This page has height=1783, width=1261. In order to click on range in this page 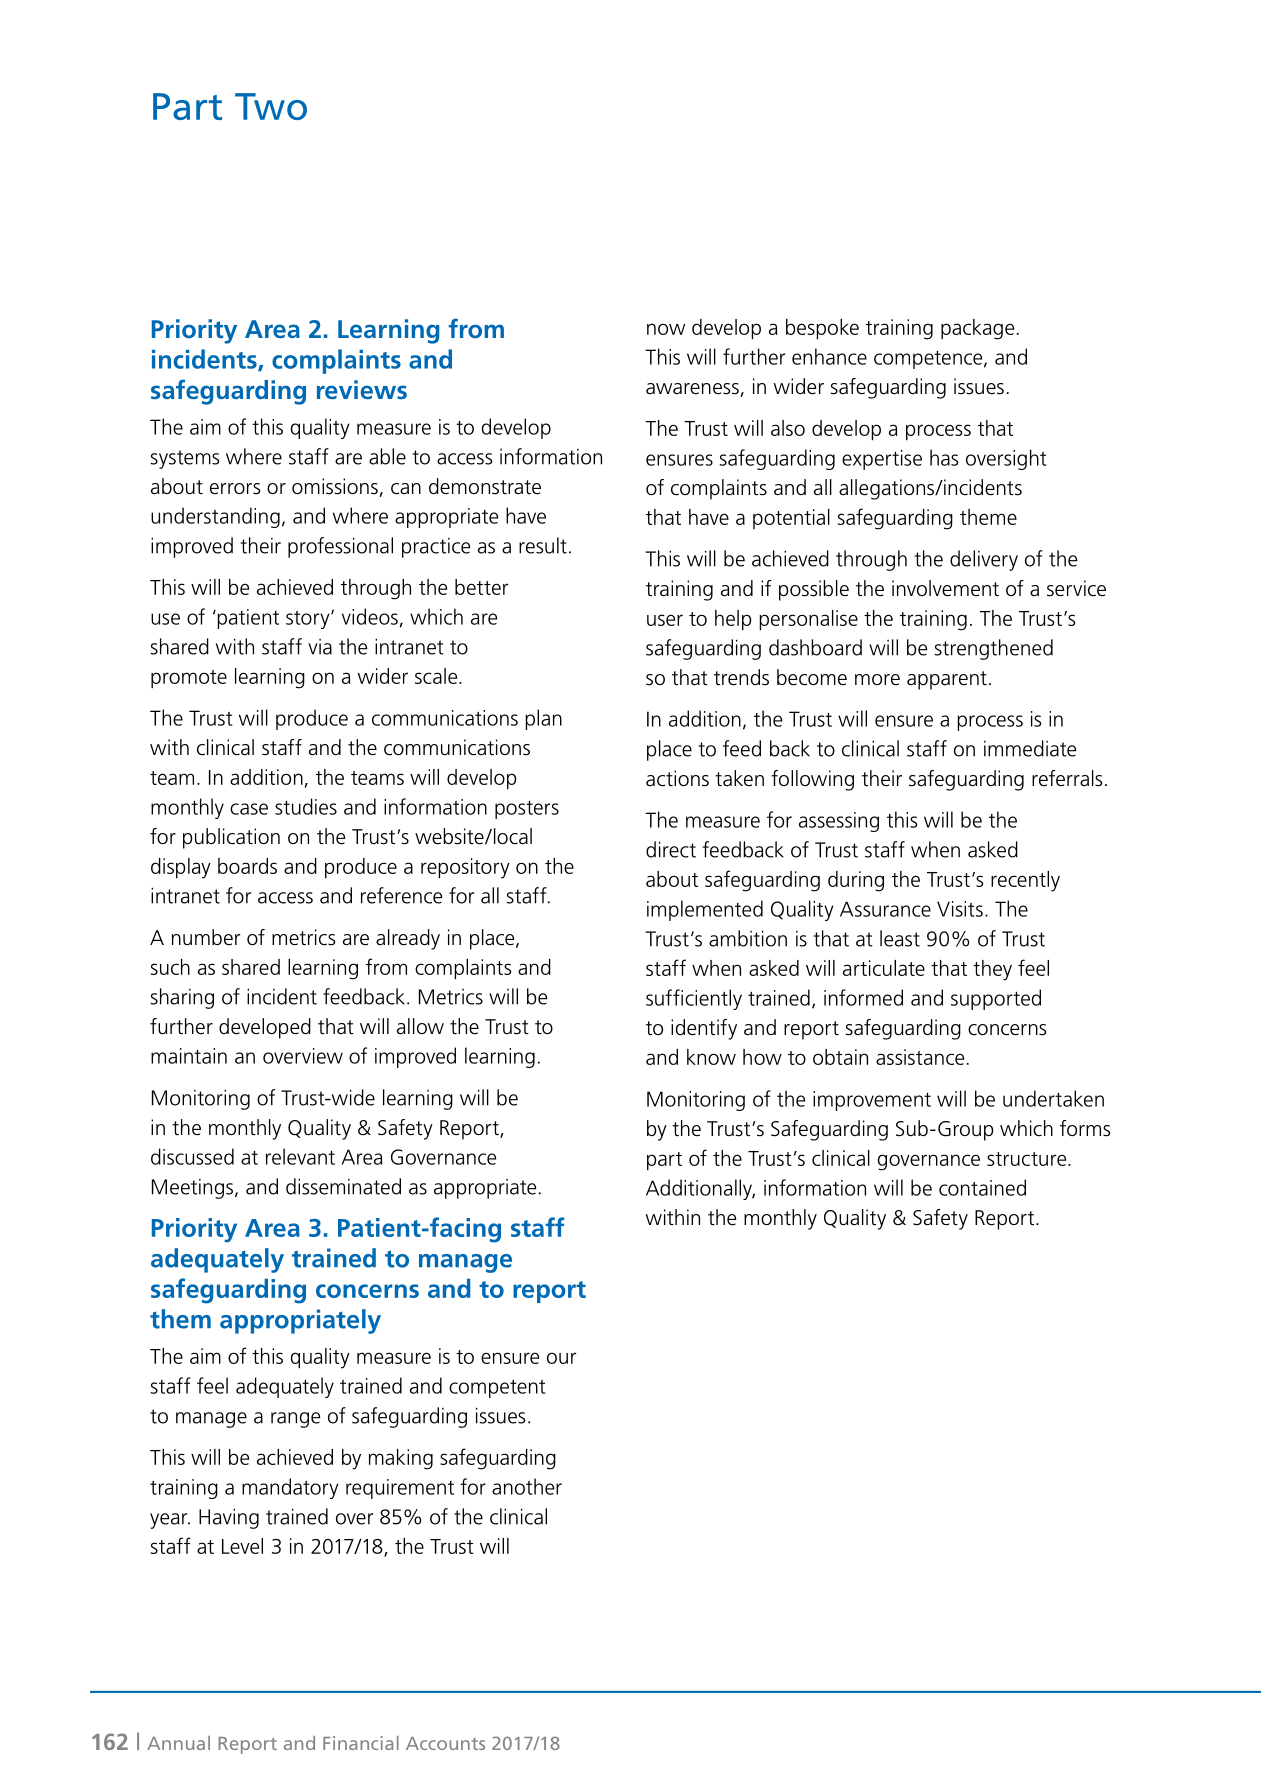, I will do `click(296, 1420)`.
